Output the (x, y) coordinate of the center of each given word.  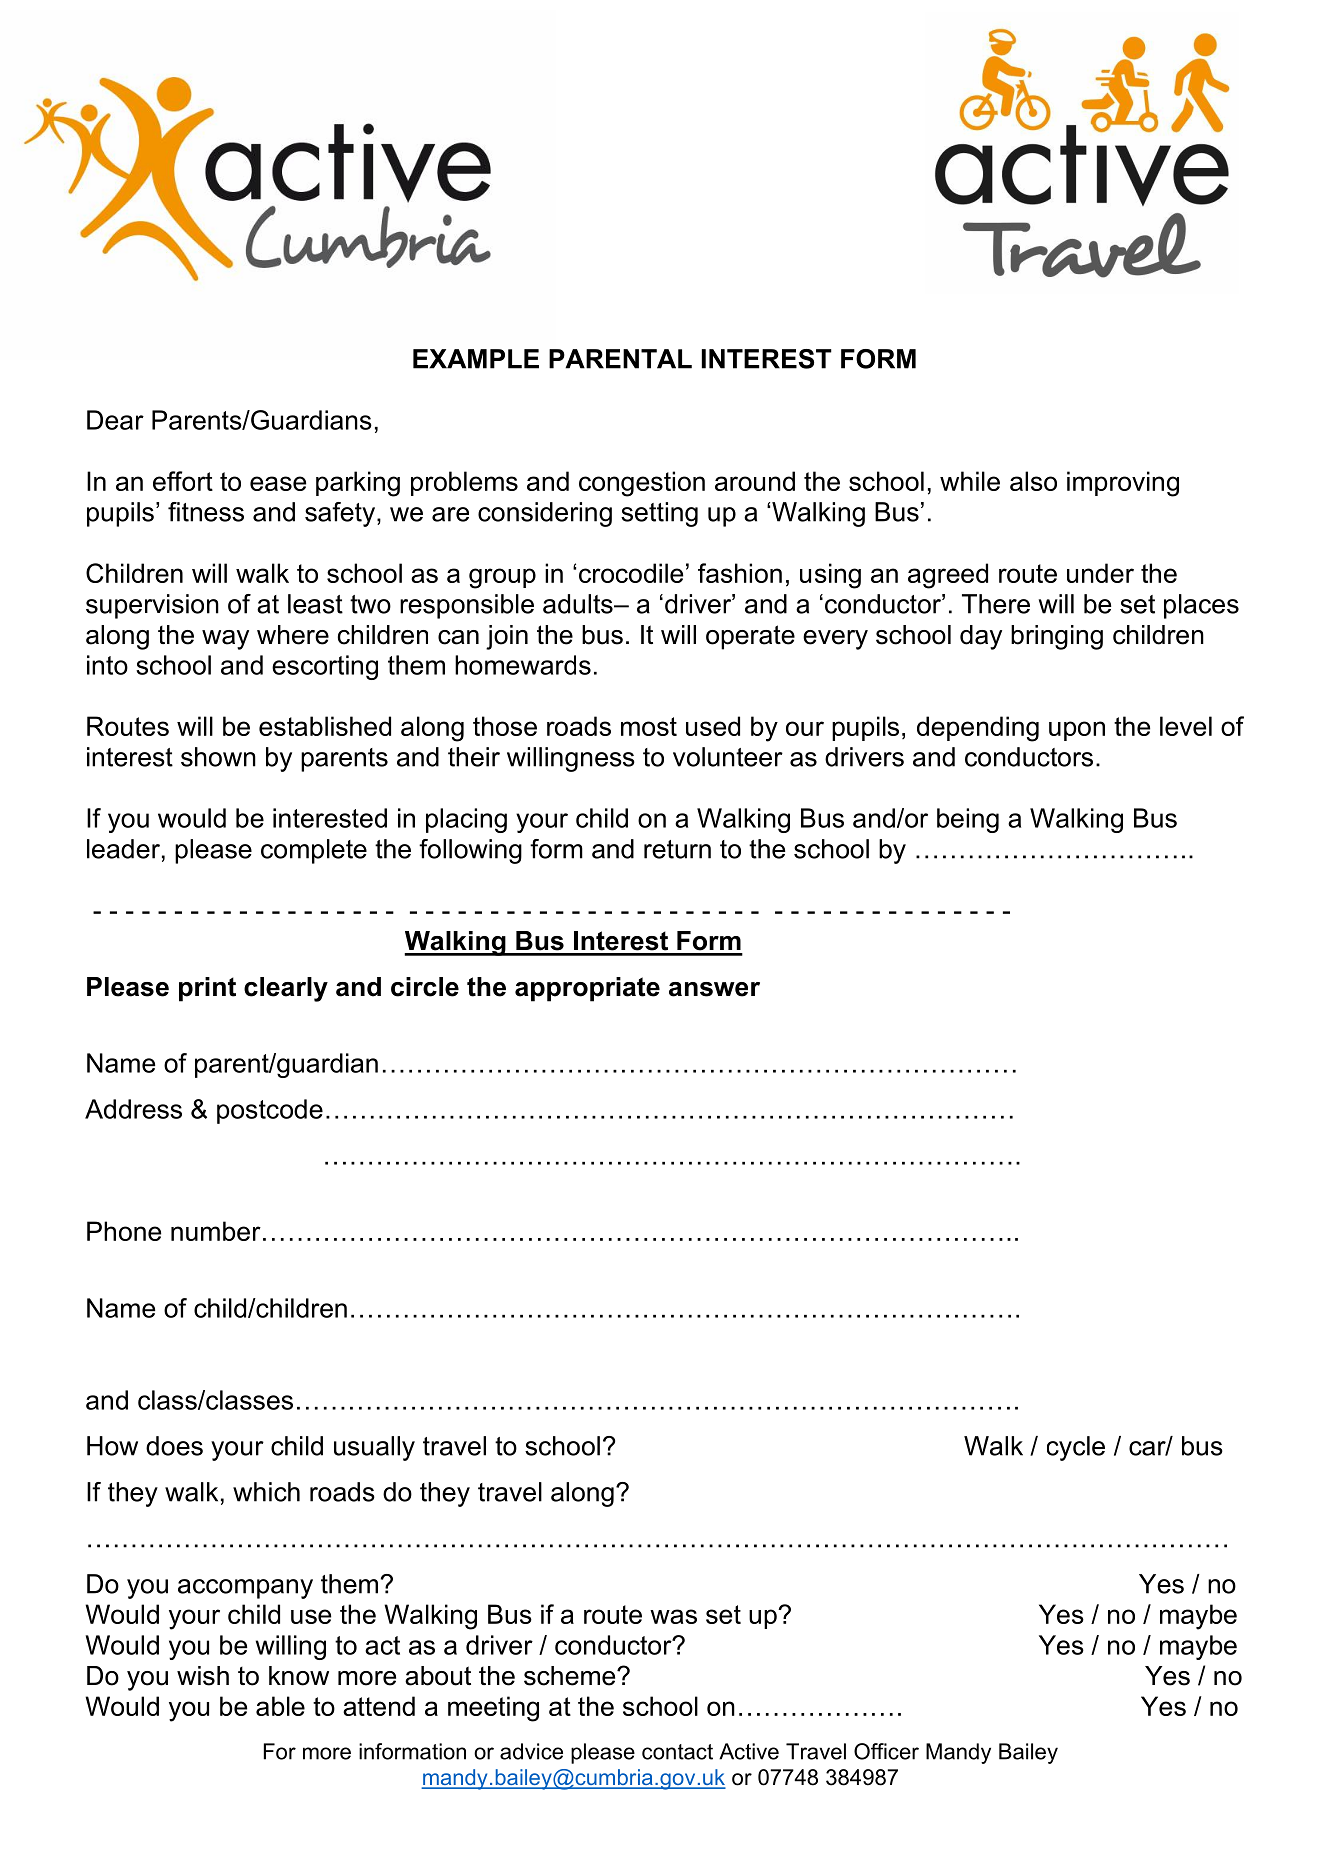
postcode (270, 1111)
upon (1077, 731)
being (968, 820)
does (174, 1446)
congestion (642, 484)
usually (374, 1448)
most (649, 726)
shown (218, 757)
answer (714, 989)
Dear (115, 420)
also (1033, 481)
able (280, 1706)
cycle (1076, 1448)
